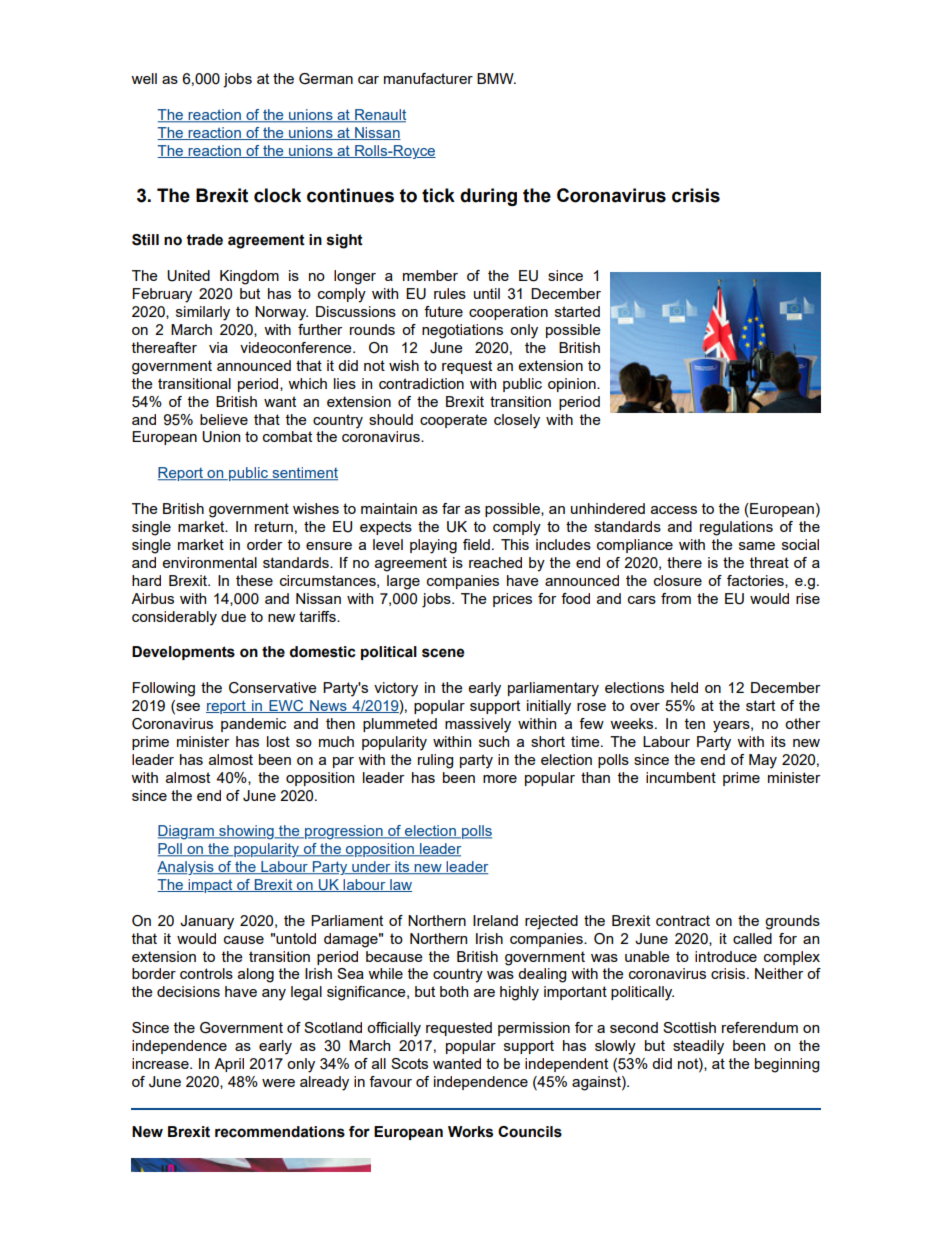 Image resolution: width=952 pixels, height=1233 pixels. Describe the element at coordinates (462, 331) in the document. I see `negotiations` at that location.
